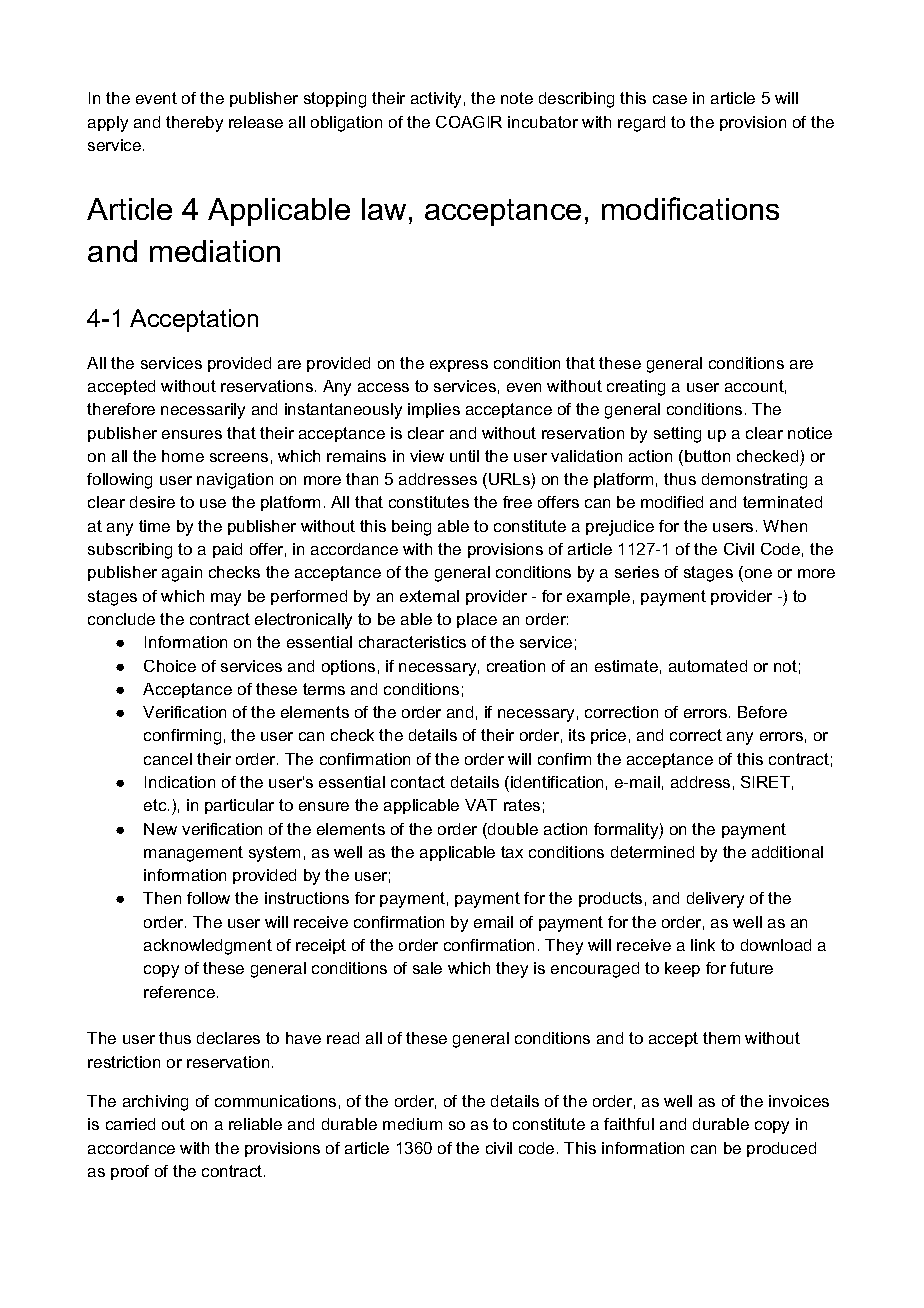 The image size is (924, 1308). Describe the element at coordinates (512, 852) in the image. I see `tax` at that location.
